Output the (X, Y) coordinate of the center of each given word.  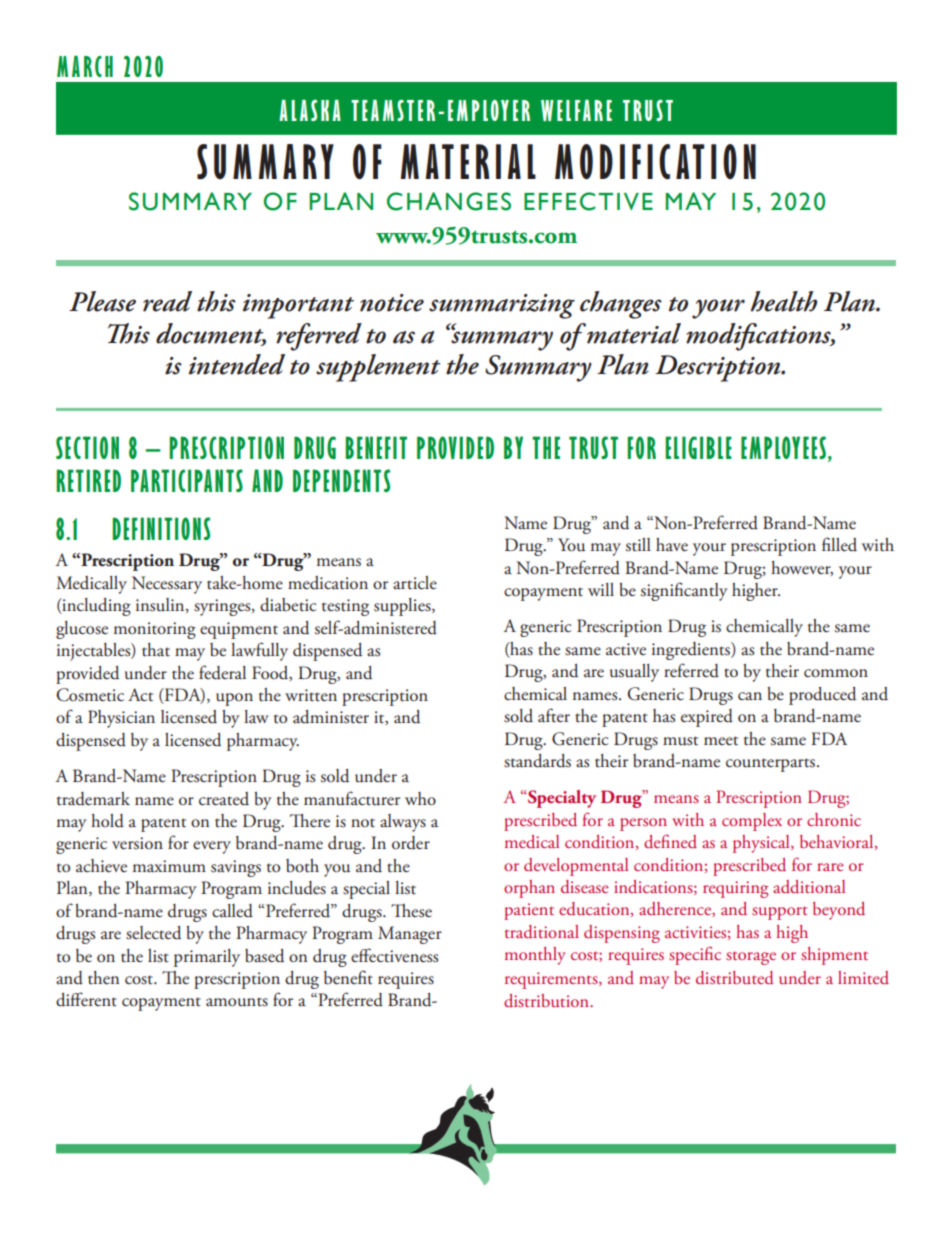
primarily (207, 958)
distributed (735, 978)
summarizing (502, 306)
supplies (403, 607)
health (784, 301)
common (836, 673)
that (156, 650)
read (167, 301)
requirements (552, 980)
